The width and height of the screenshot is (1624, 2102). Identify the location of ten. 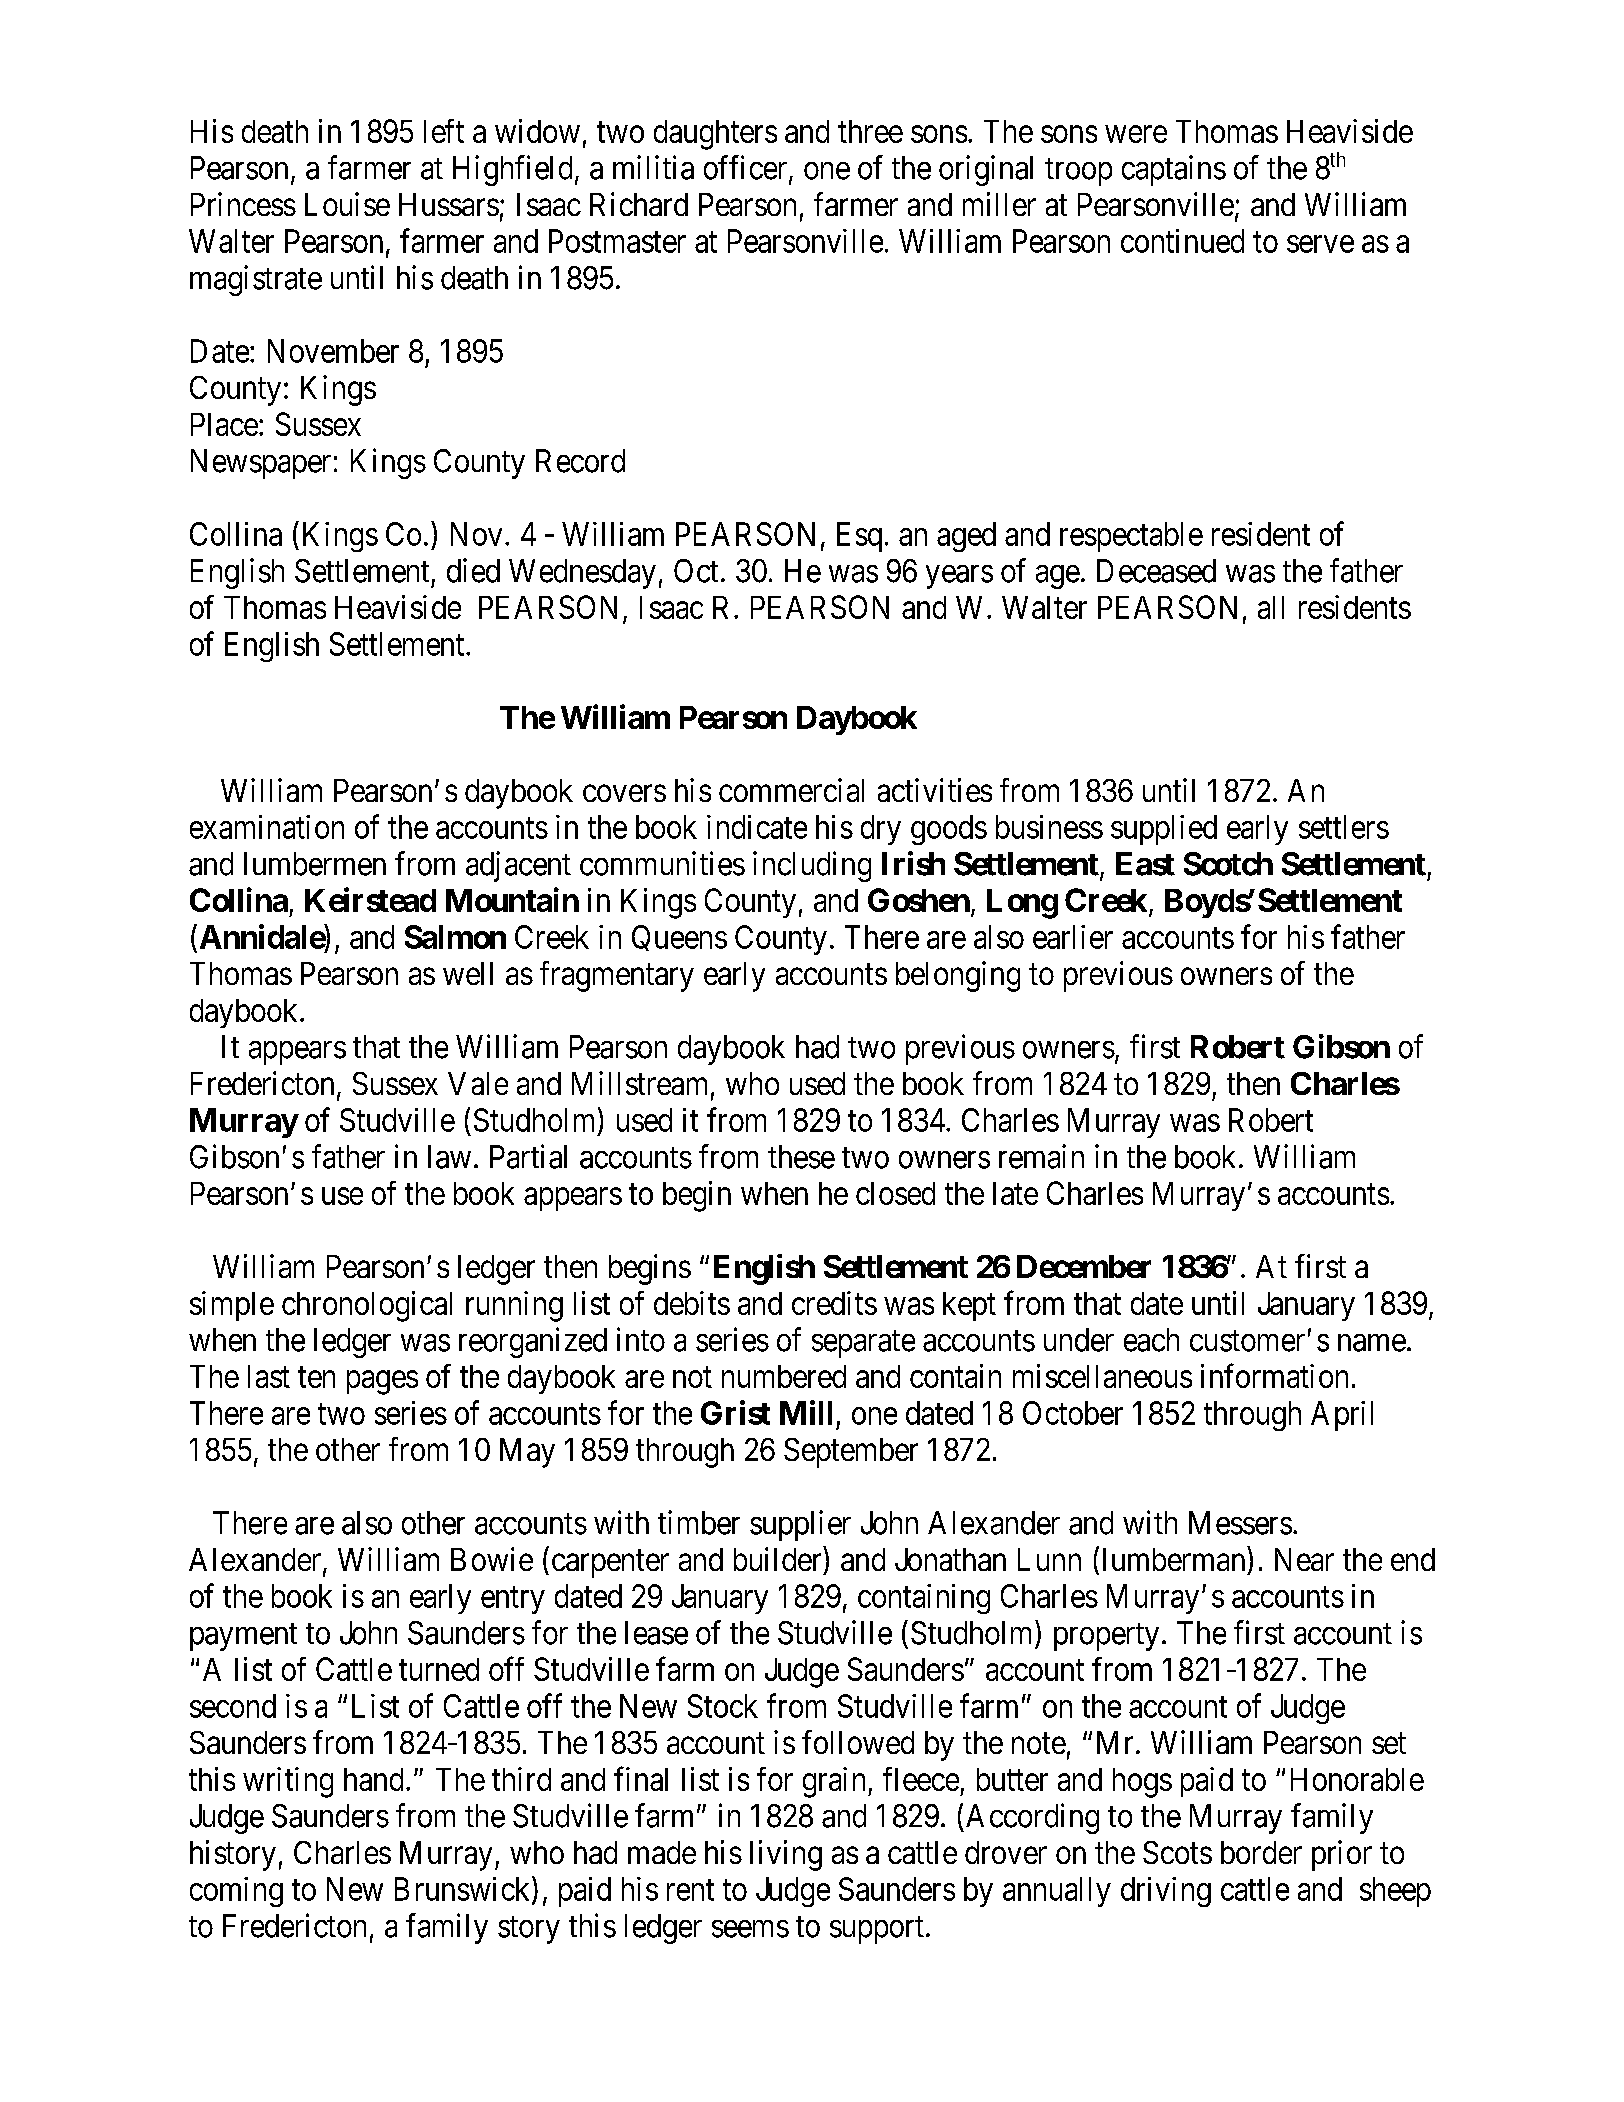
(316, 1377).
